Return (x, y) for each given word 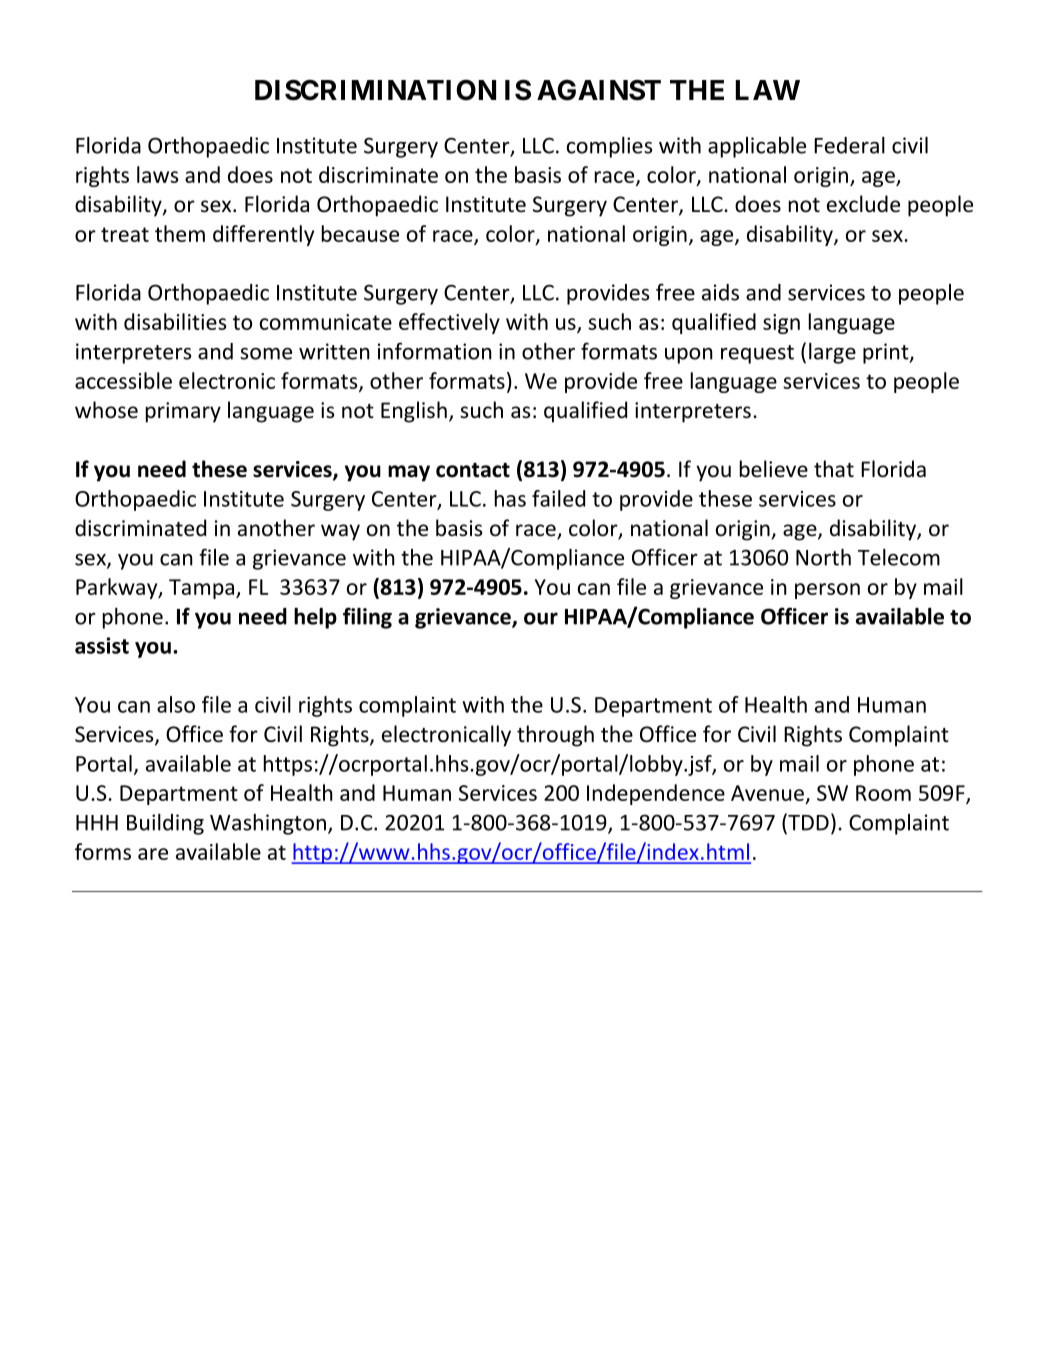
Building (165, 824)
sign (781, 324)
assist (102, 645)
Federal (849, 145)
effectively (449, 323)
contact (473, 470)
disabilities (175, 321)
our (541, 618)
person (827, 591)
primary (183, 412)
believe (774, 469)
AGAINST (599, 90)
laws (158, 174)
